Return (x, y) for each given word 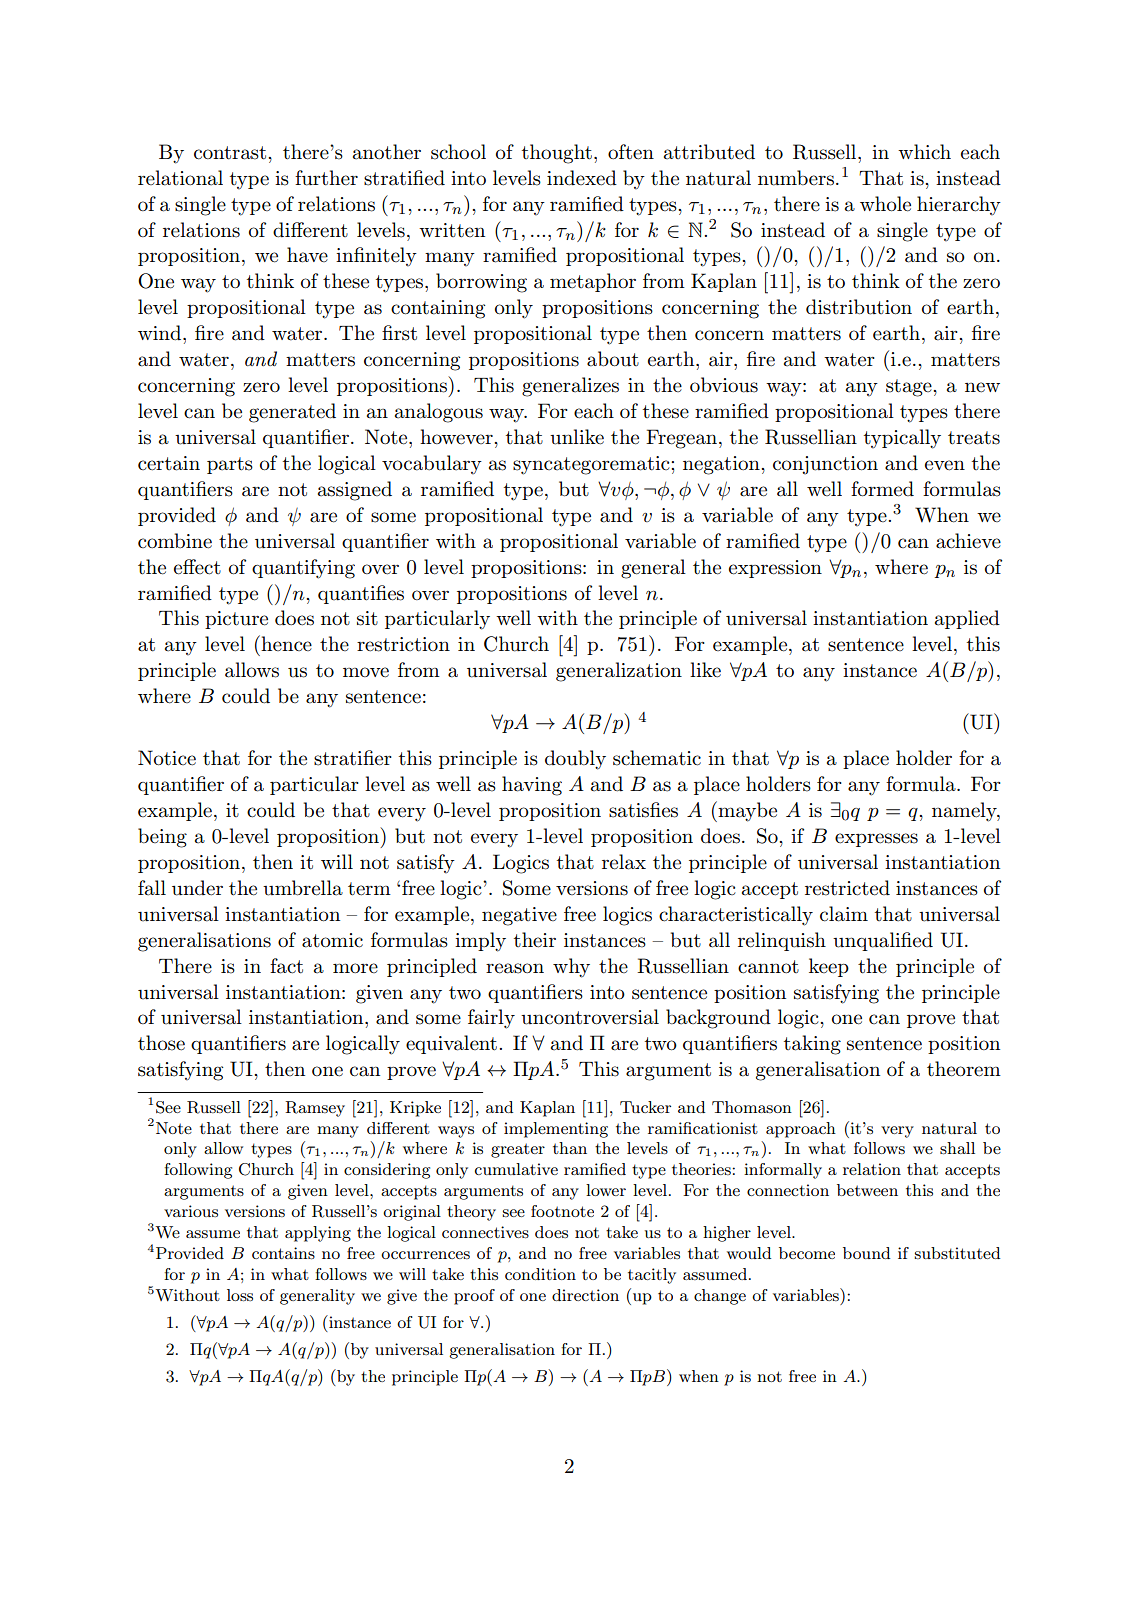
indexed (582, 178)
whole (885, 204)
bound (866, 1253)
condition (540, 1274)
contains (283, 1253)
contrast (231, 153)
